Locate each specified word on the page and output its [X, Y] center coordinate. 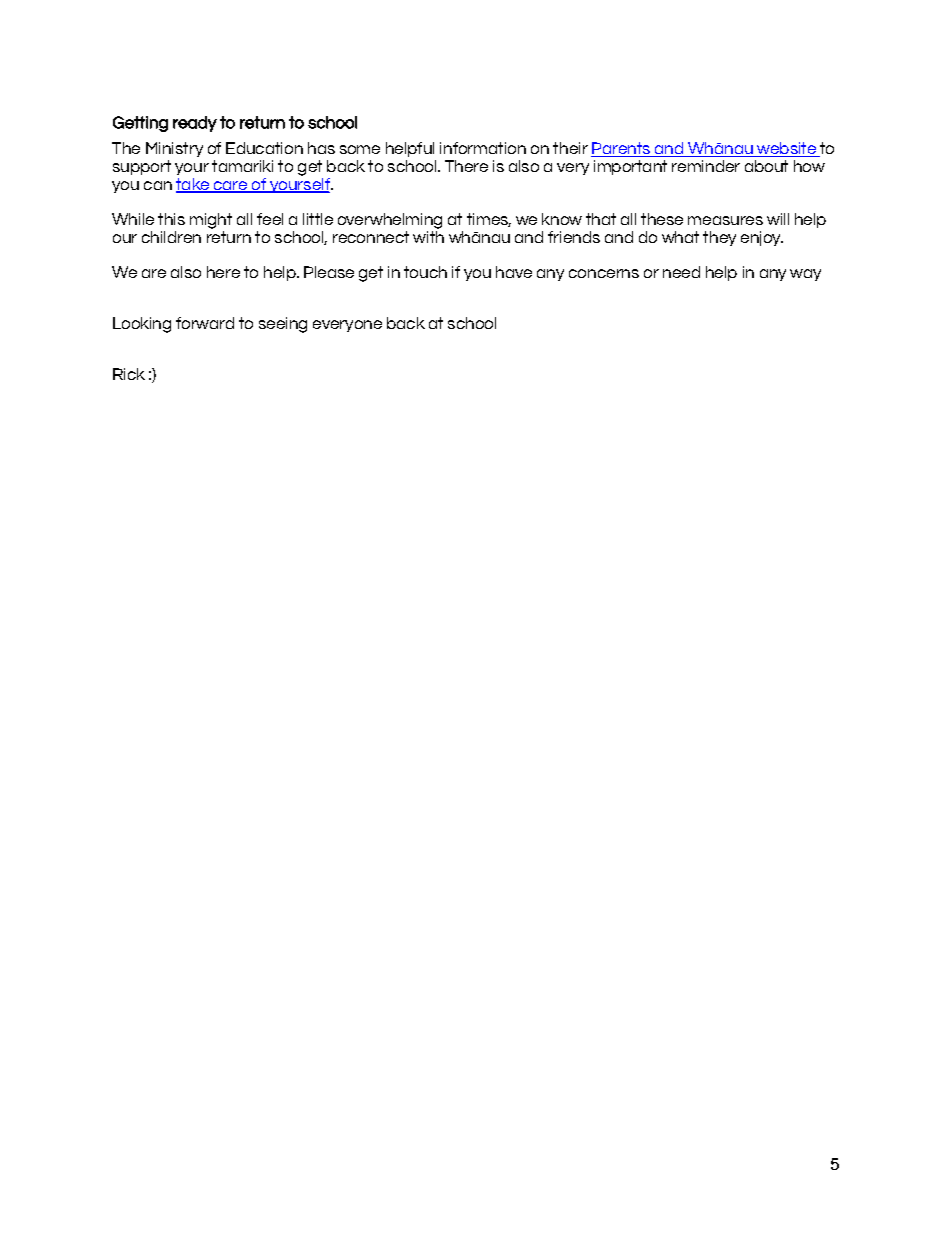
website [786, 149]
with [428, 235]
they [719, 238]
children [171, 237]
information [483, 148]
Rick [129, 374]
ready [195, 124]
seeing [283, 325]
